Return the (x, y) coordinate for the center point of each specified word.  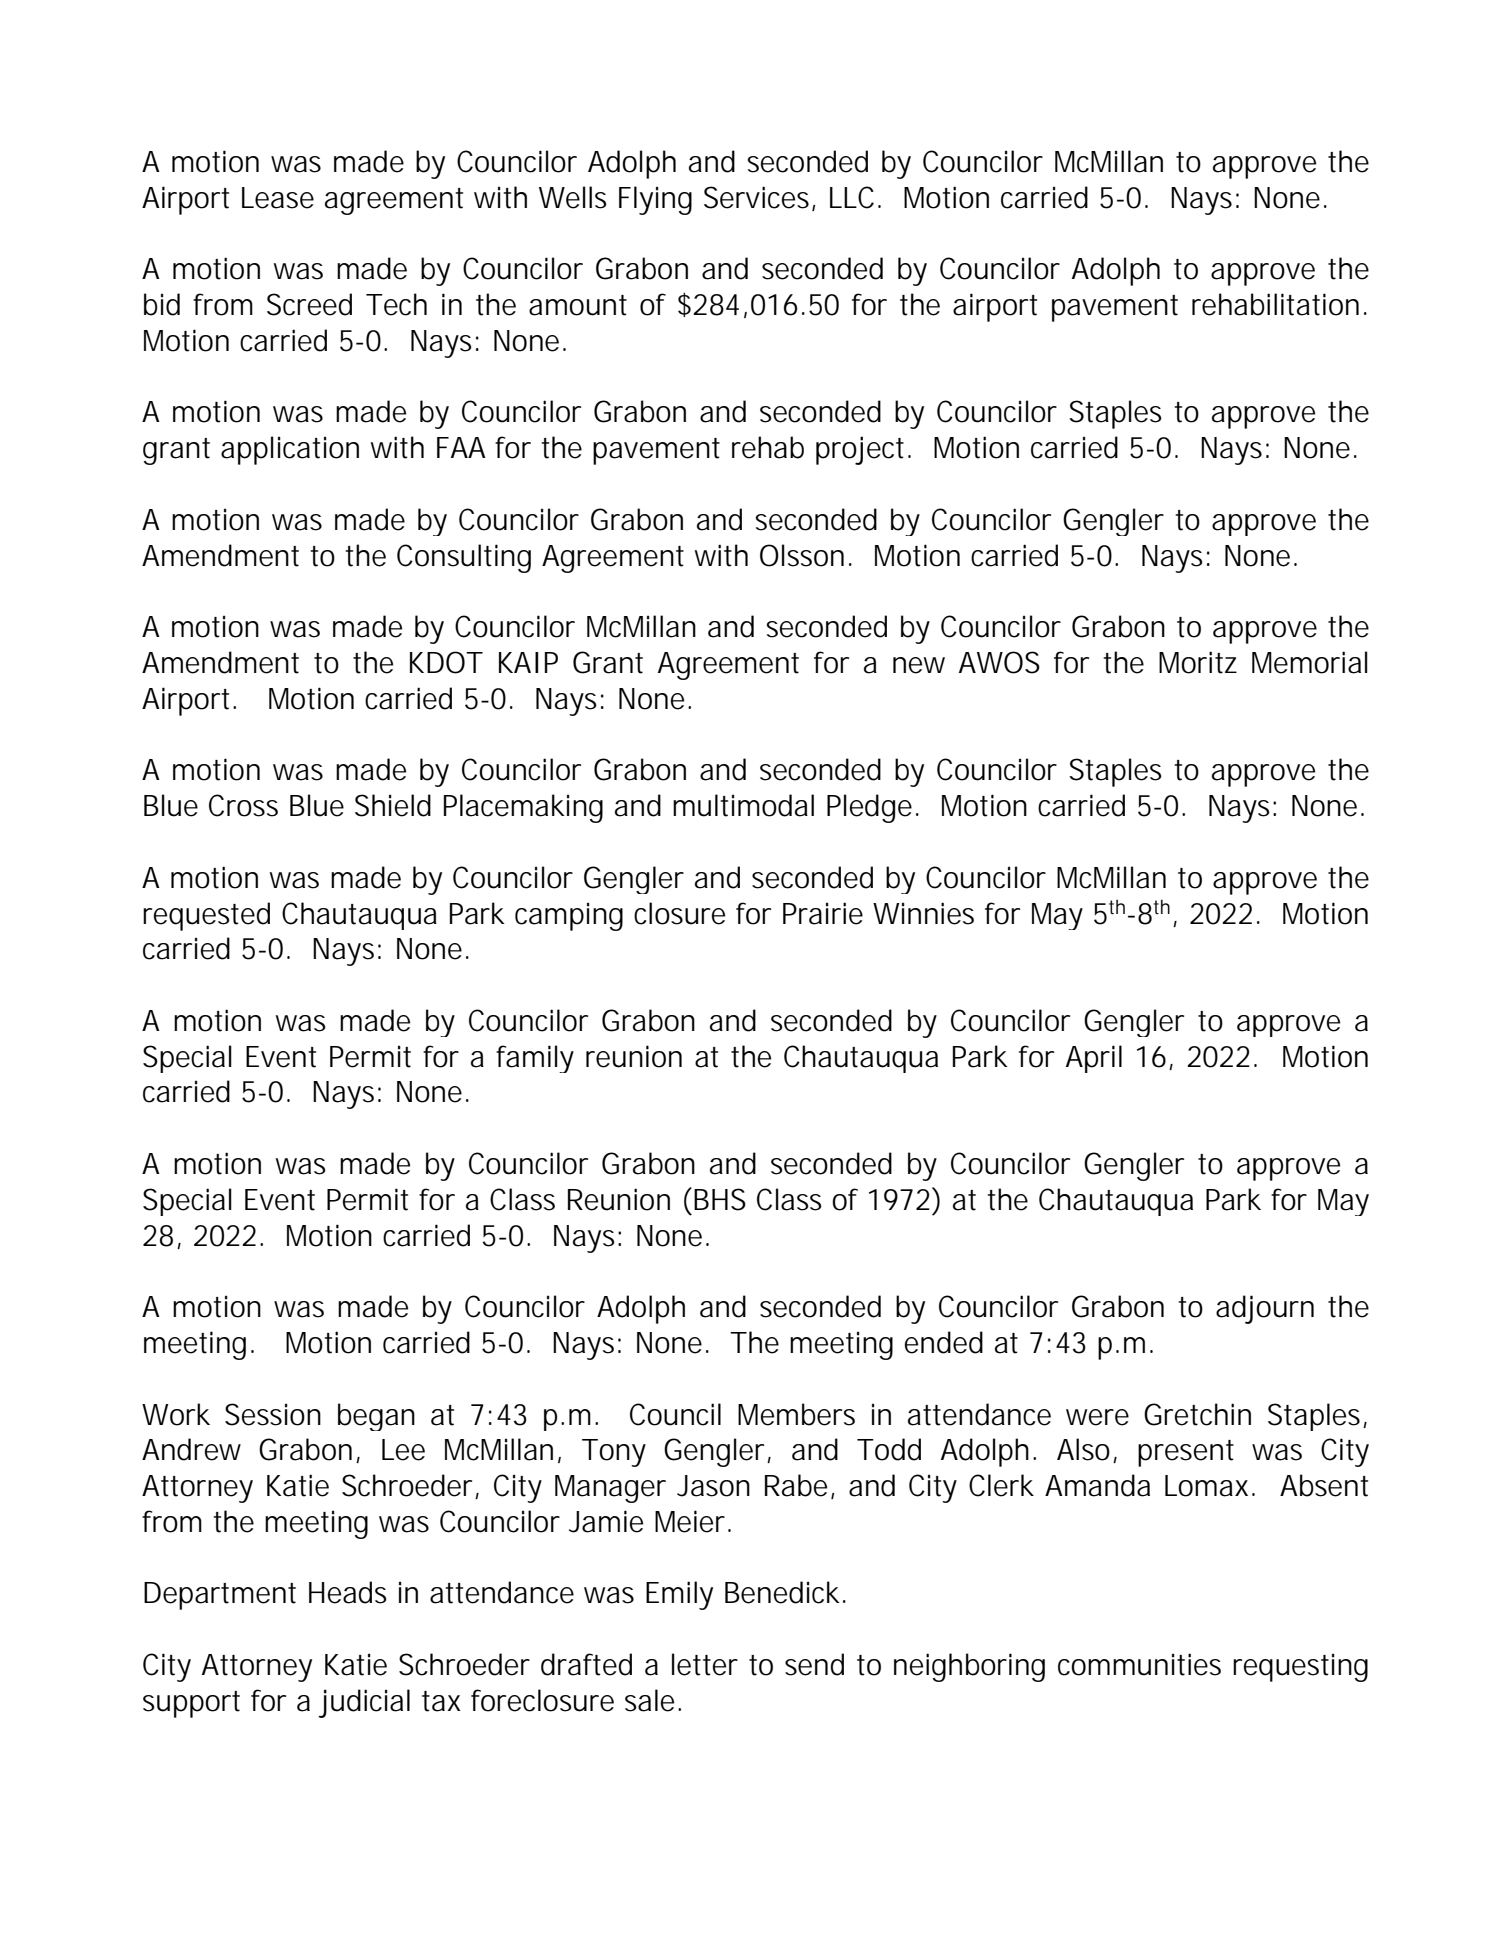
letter (705, 1664)
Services (758, 198)
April (1094, 1059)
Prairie (823, 913)
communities (1139, 1664)
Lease (278, 198)
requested (206, 916)
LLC (852, 197)
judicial (364, 1703)
